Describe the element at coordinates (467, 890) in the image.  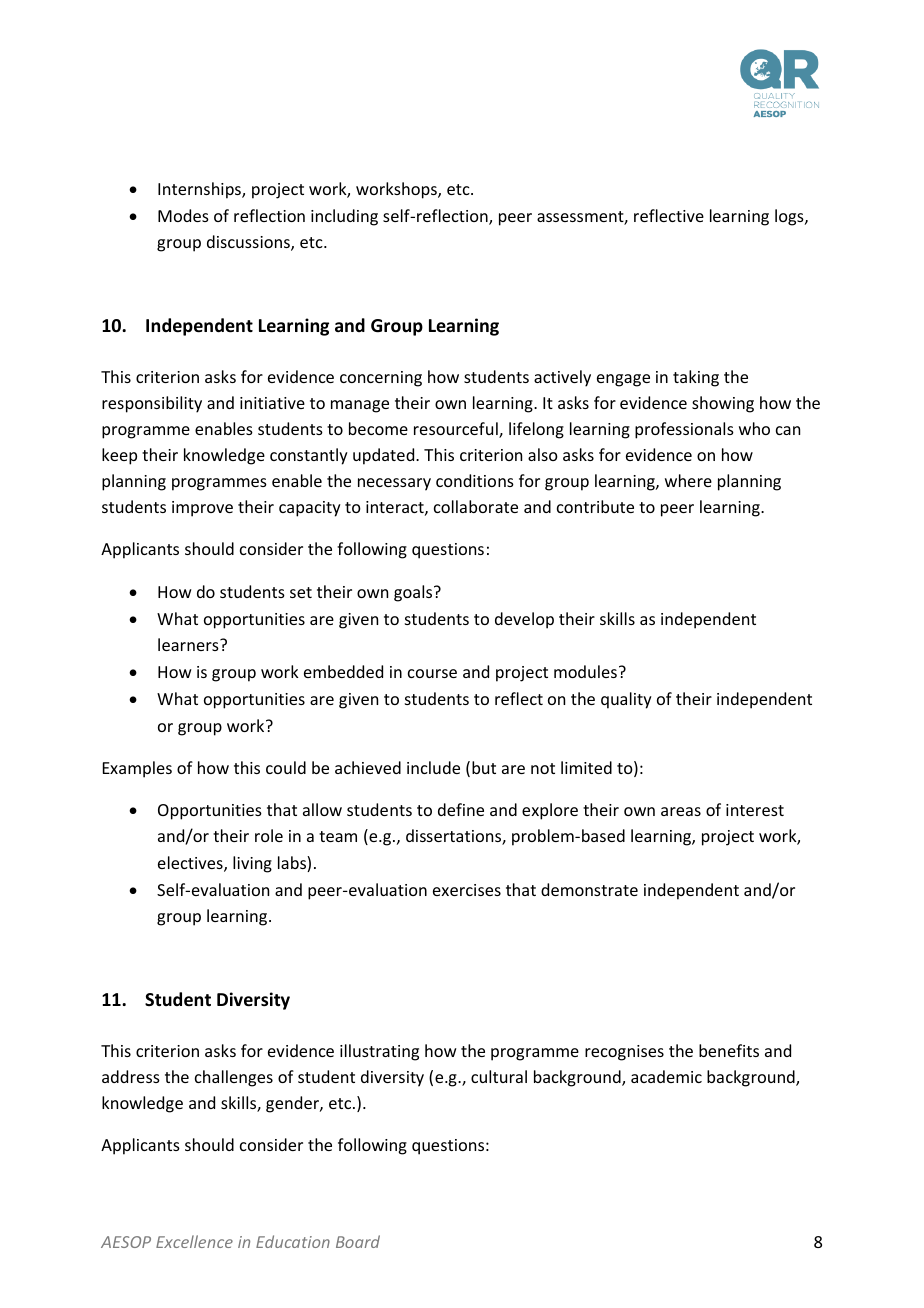
I see `exercises` at that location.
